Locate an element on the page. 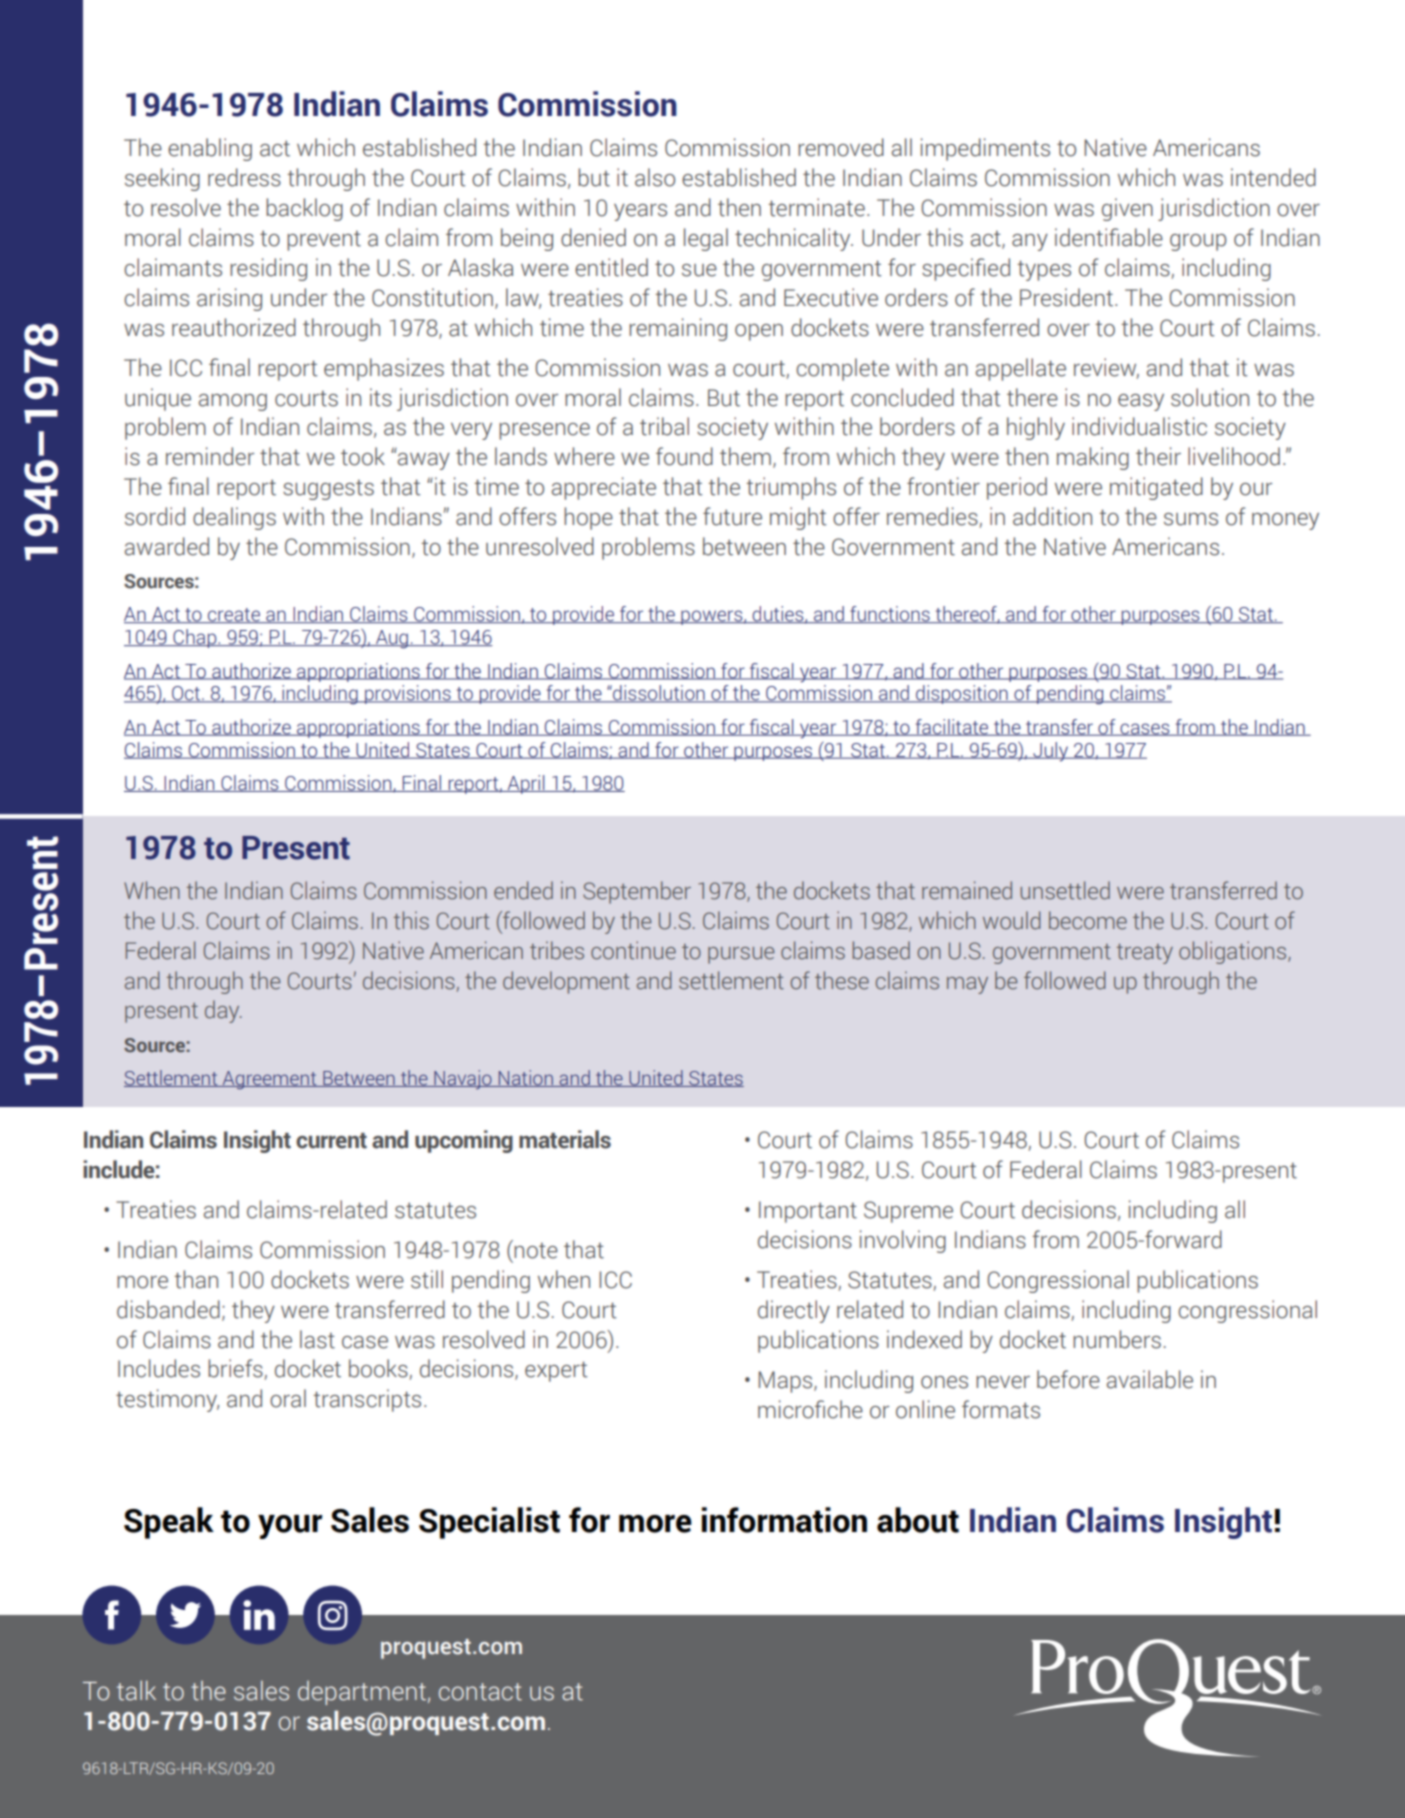  Important is located at coordinates (808, 1212).
